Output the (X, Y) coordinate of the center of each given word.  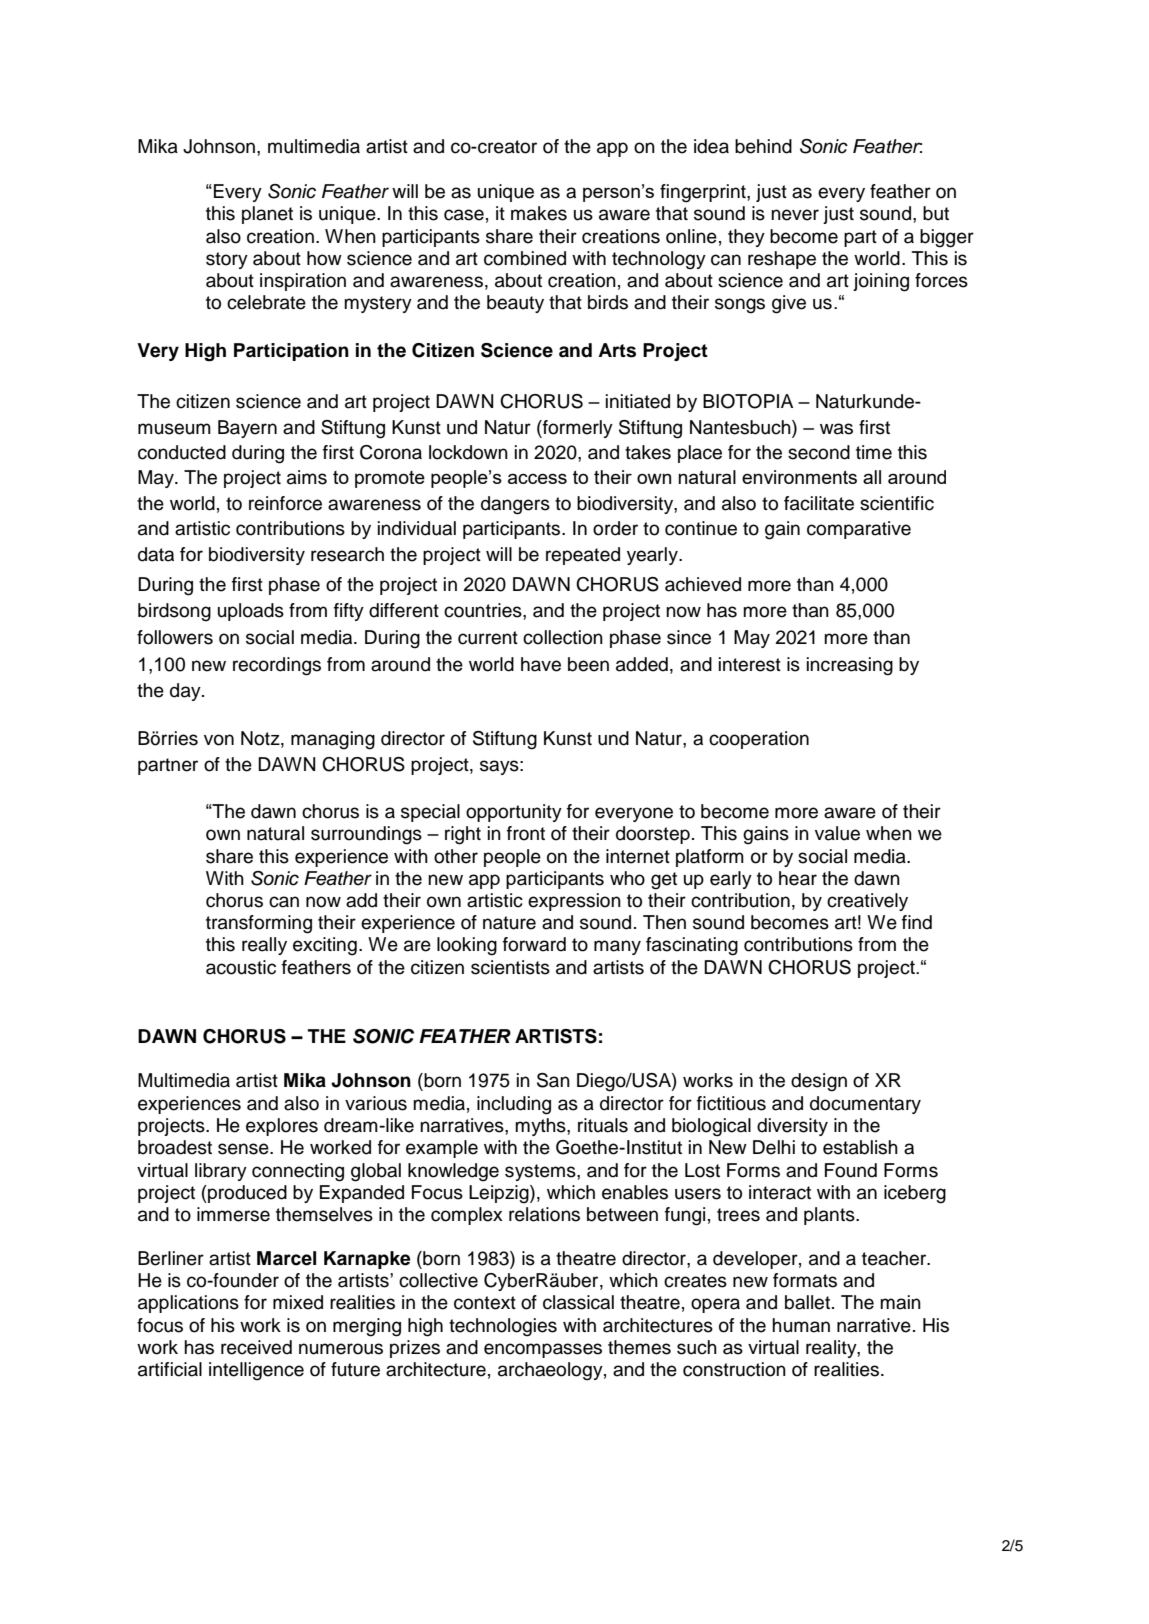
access (537, 478)
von (219, 740)
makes (539, 213)
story (227, 260)
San (553, 1080)
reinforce (285, 503)
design (819, 1082)
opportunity (514, 813)
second (819, 452)
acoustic (241, 967)
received (256, 1347)
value (837, 833)
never (795, 215)
